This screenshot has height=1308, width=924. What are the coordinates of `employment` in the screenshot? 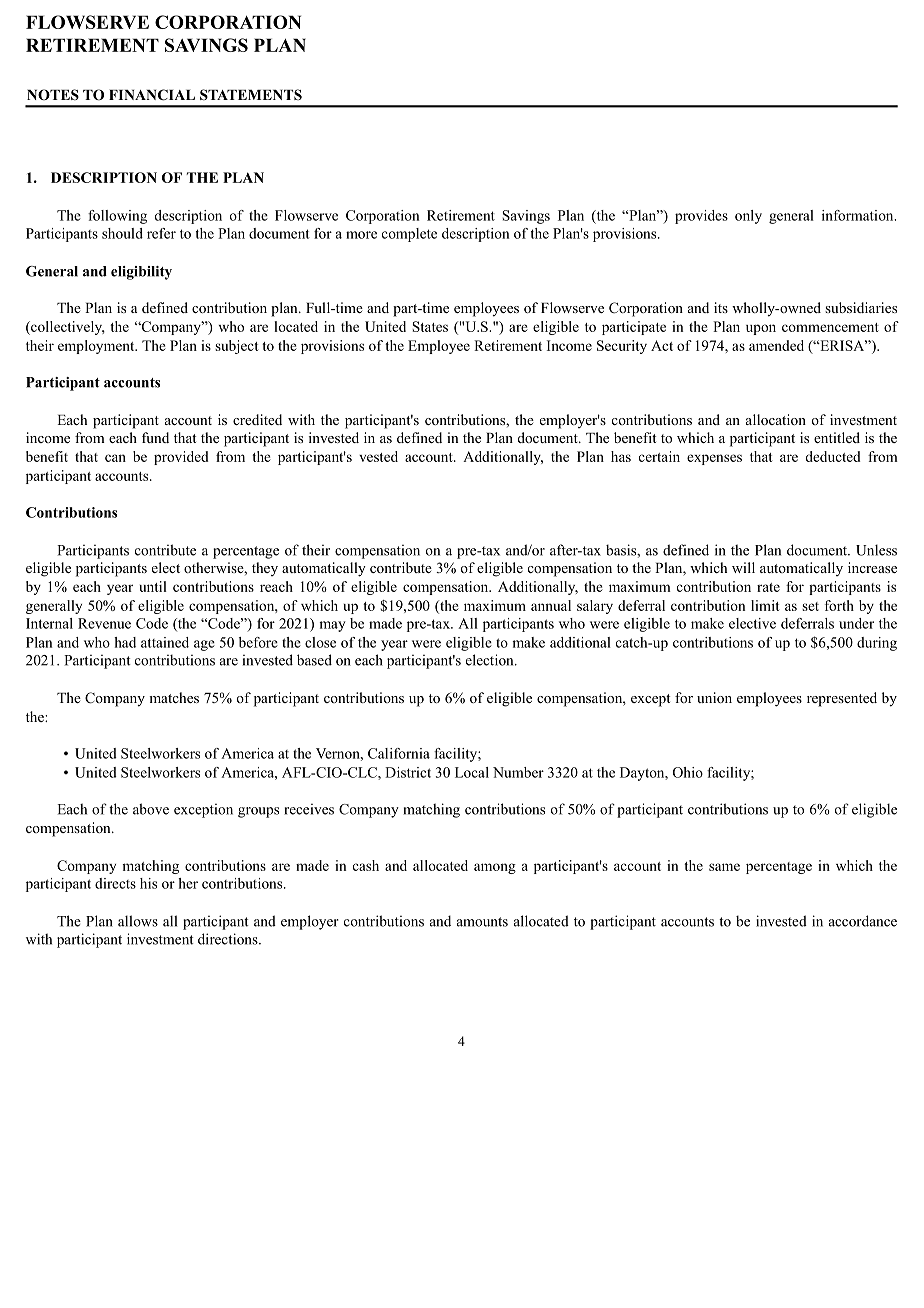 It's located at (97, 347).
